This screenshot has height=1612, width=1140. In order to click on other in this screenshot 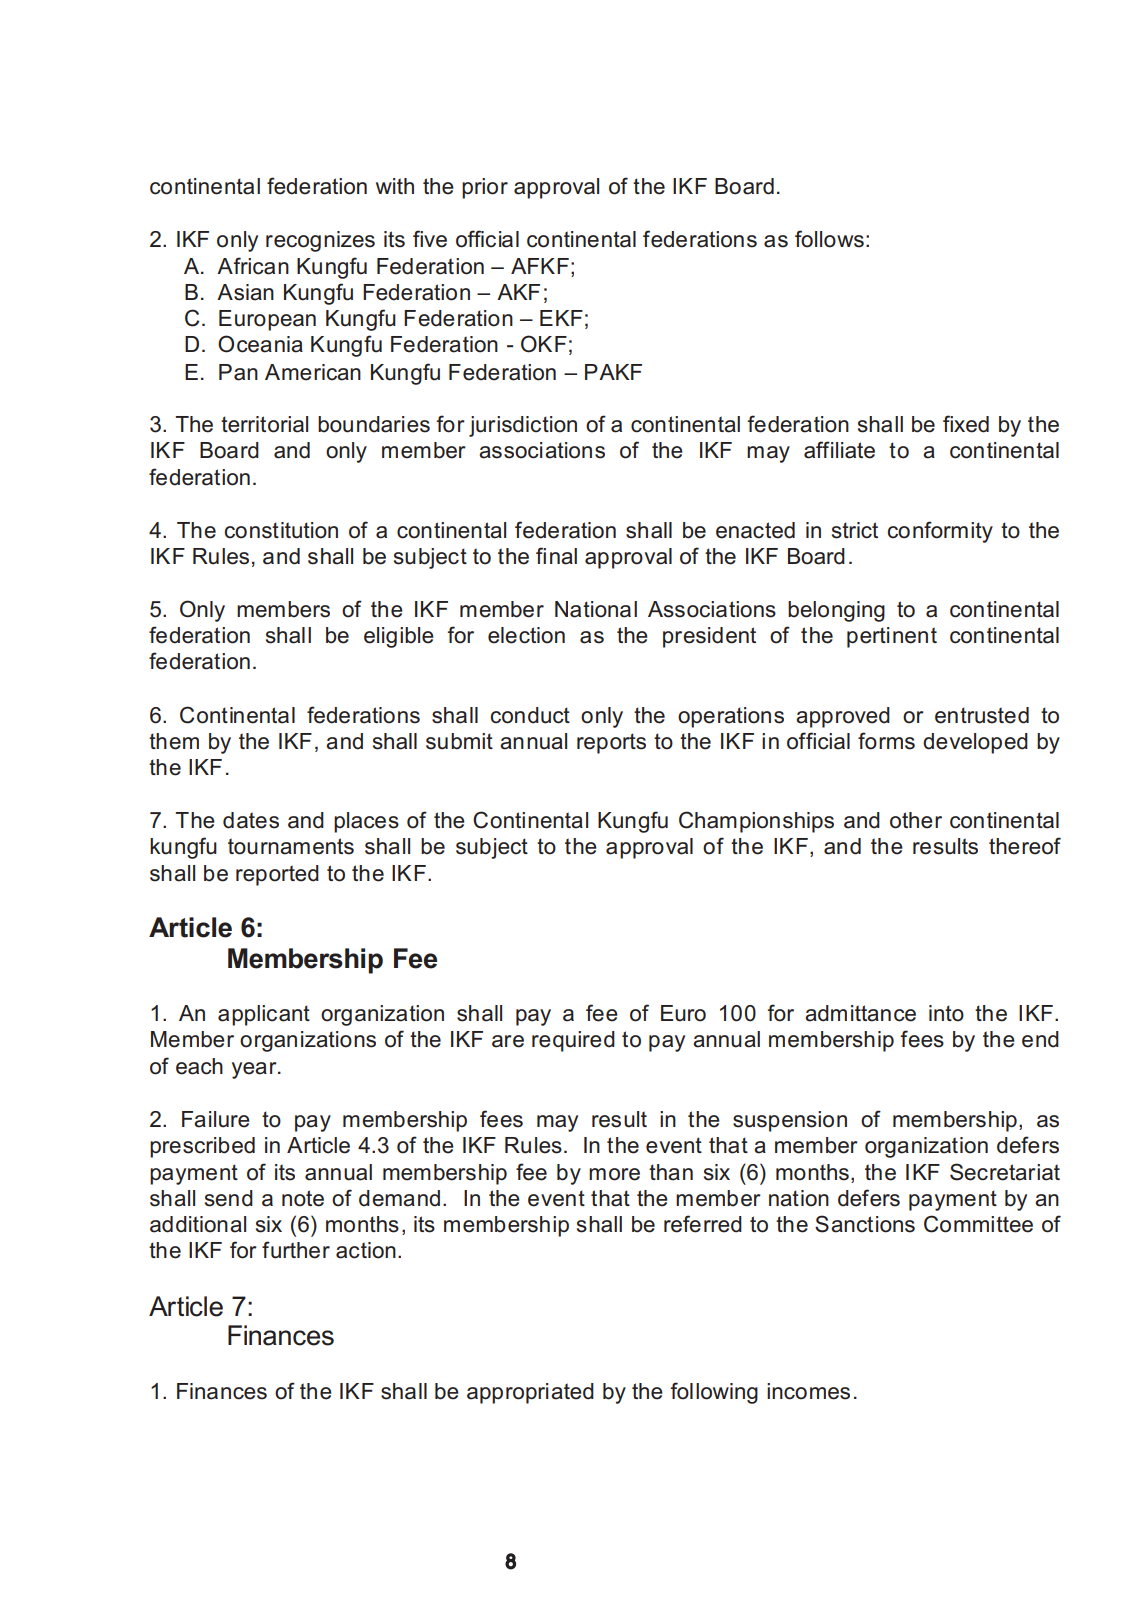, I will do `click(916, 820)`.
